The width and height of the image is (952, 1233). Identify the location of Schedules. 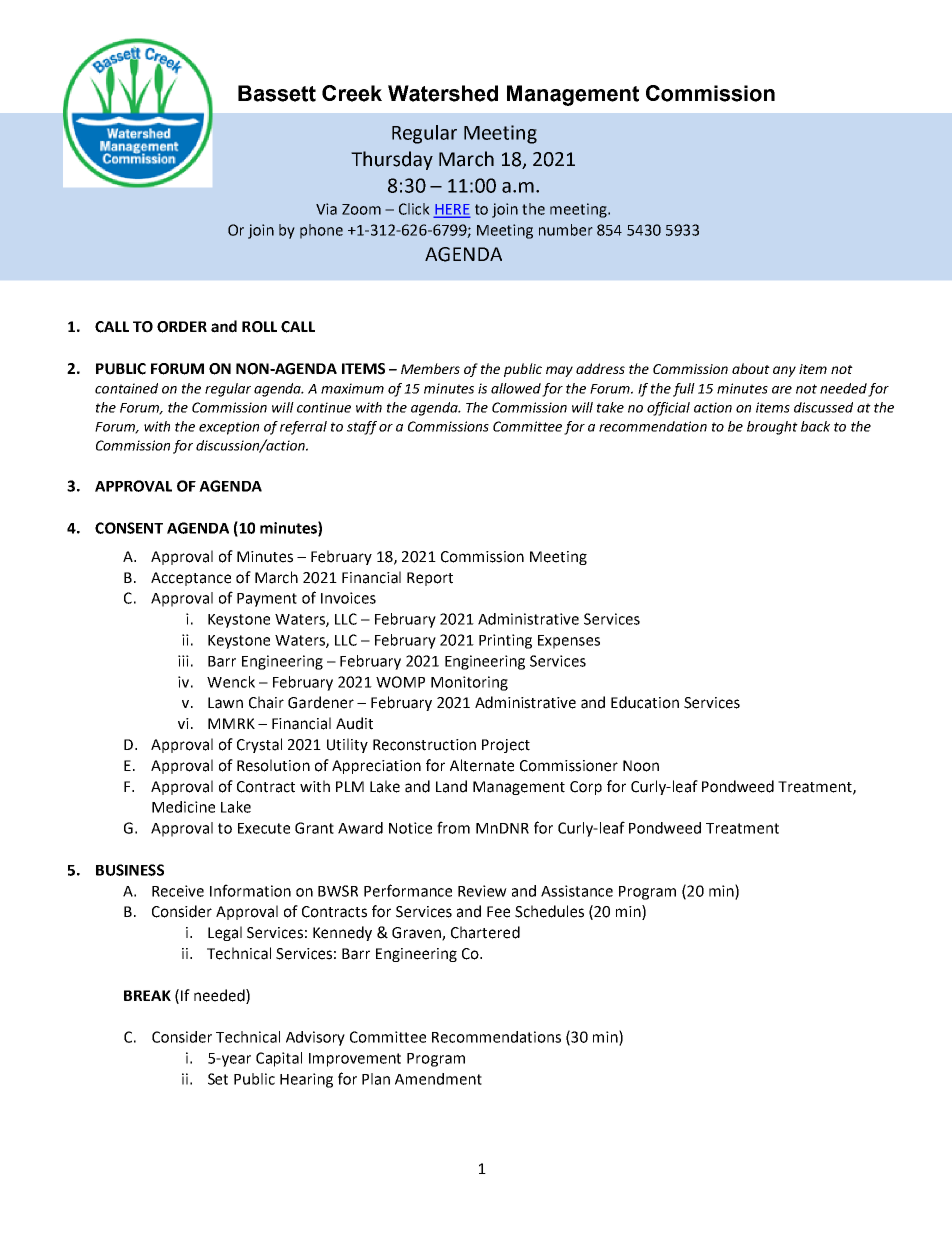
(549, 911).
